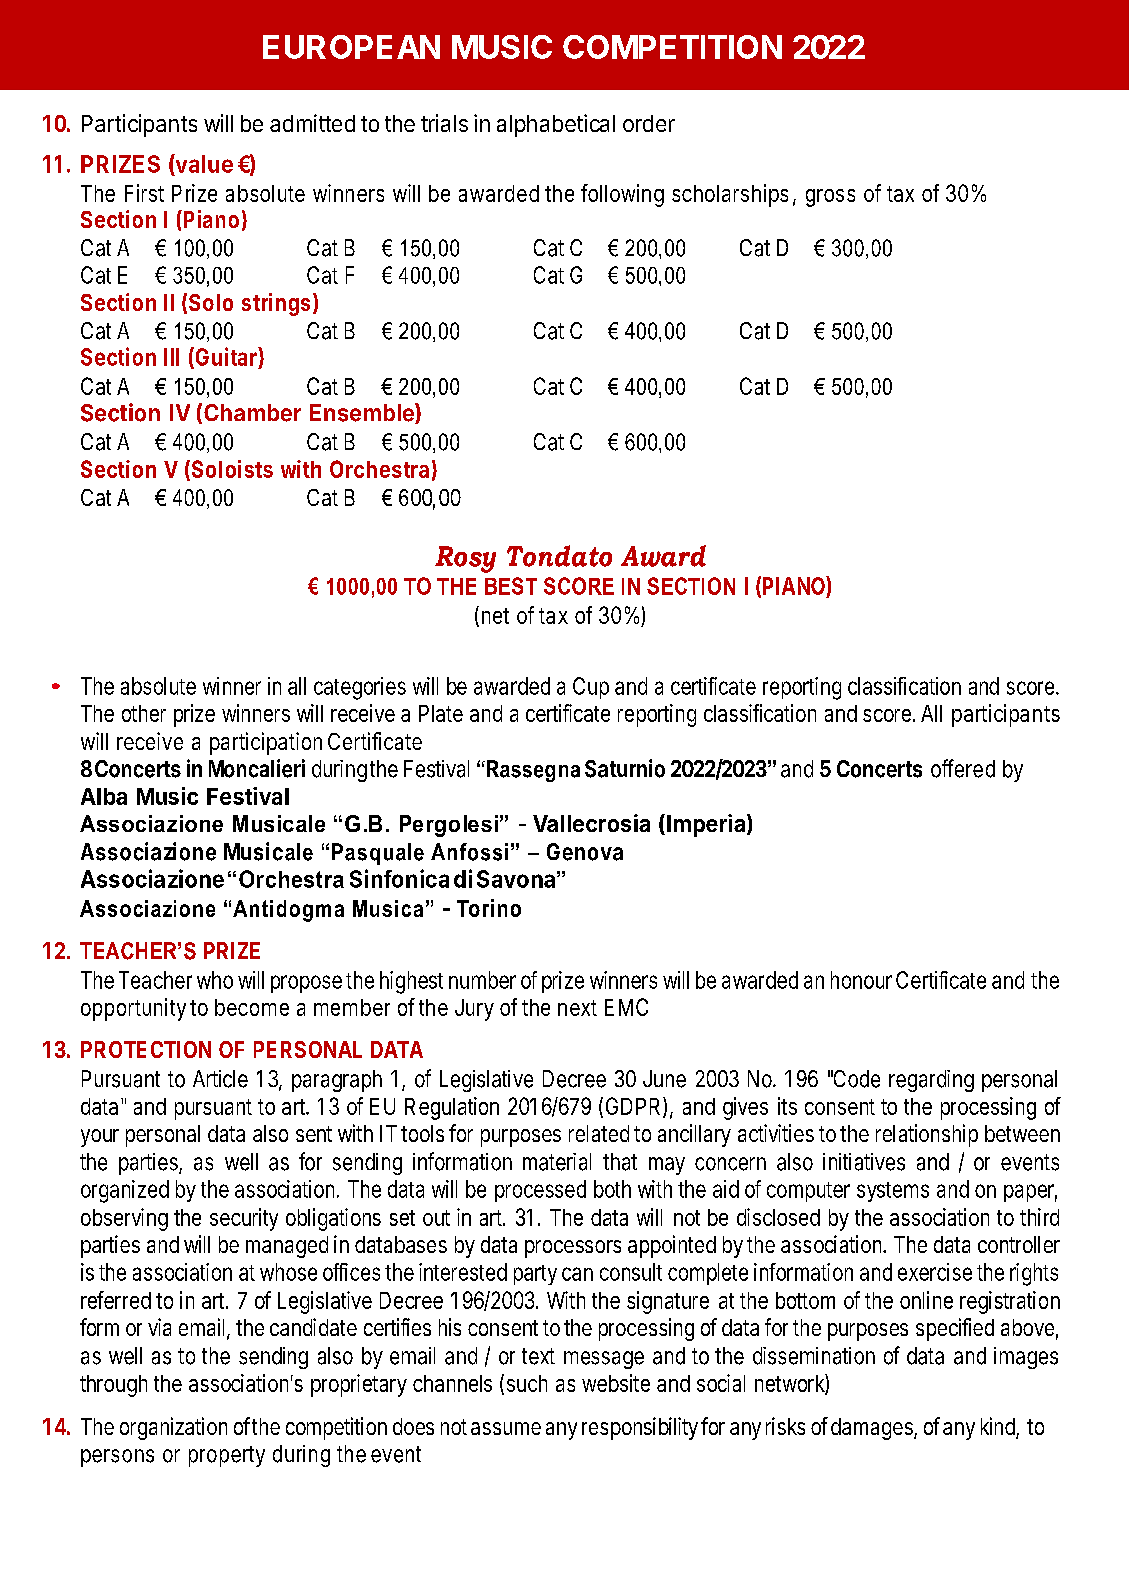 Image resolution: width=1130 pixels, height=1581 pixels. Describe the element at coordinates (591, 688) in the screenshot. I see `Cup` at that location.
